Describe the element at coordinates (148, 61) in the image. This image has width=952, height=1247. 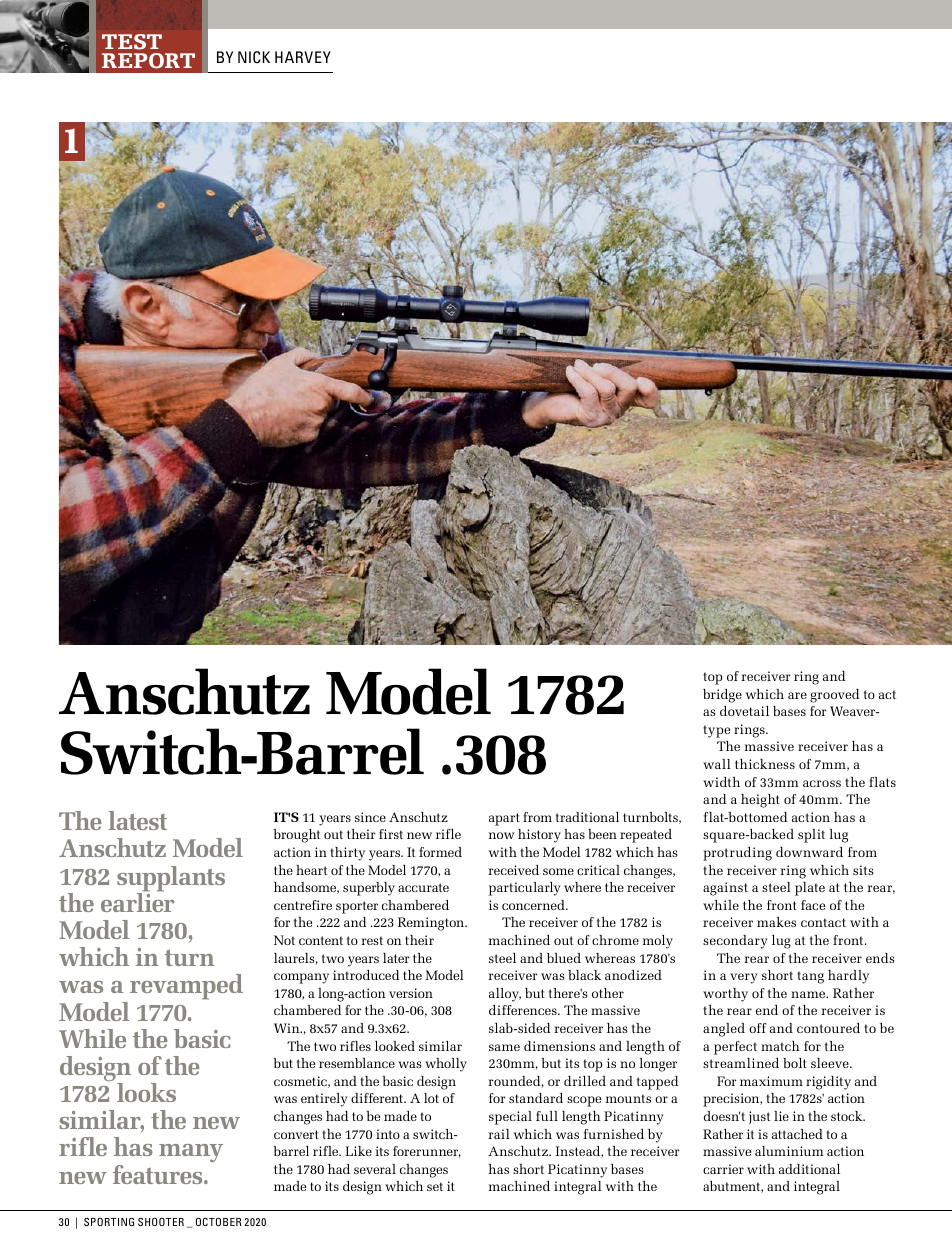
I see `REPORT` at that location.
